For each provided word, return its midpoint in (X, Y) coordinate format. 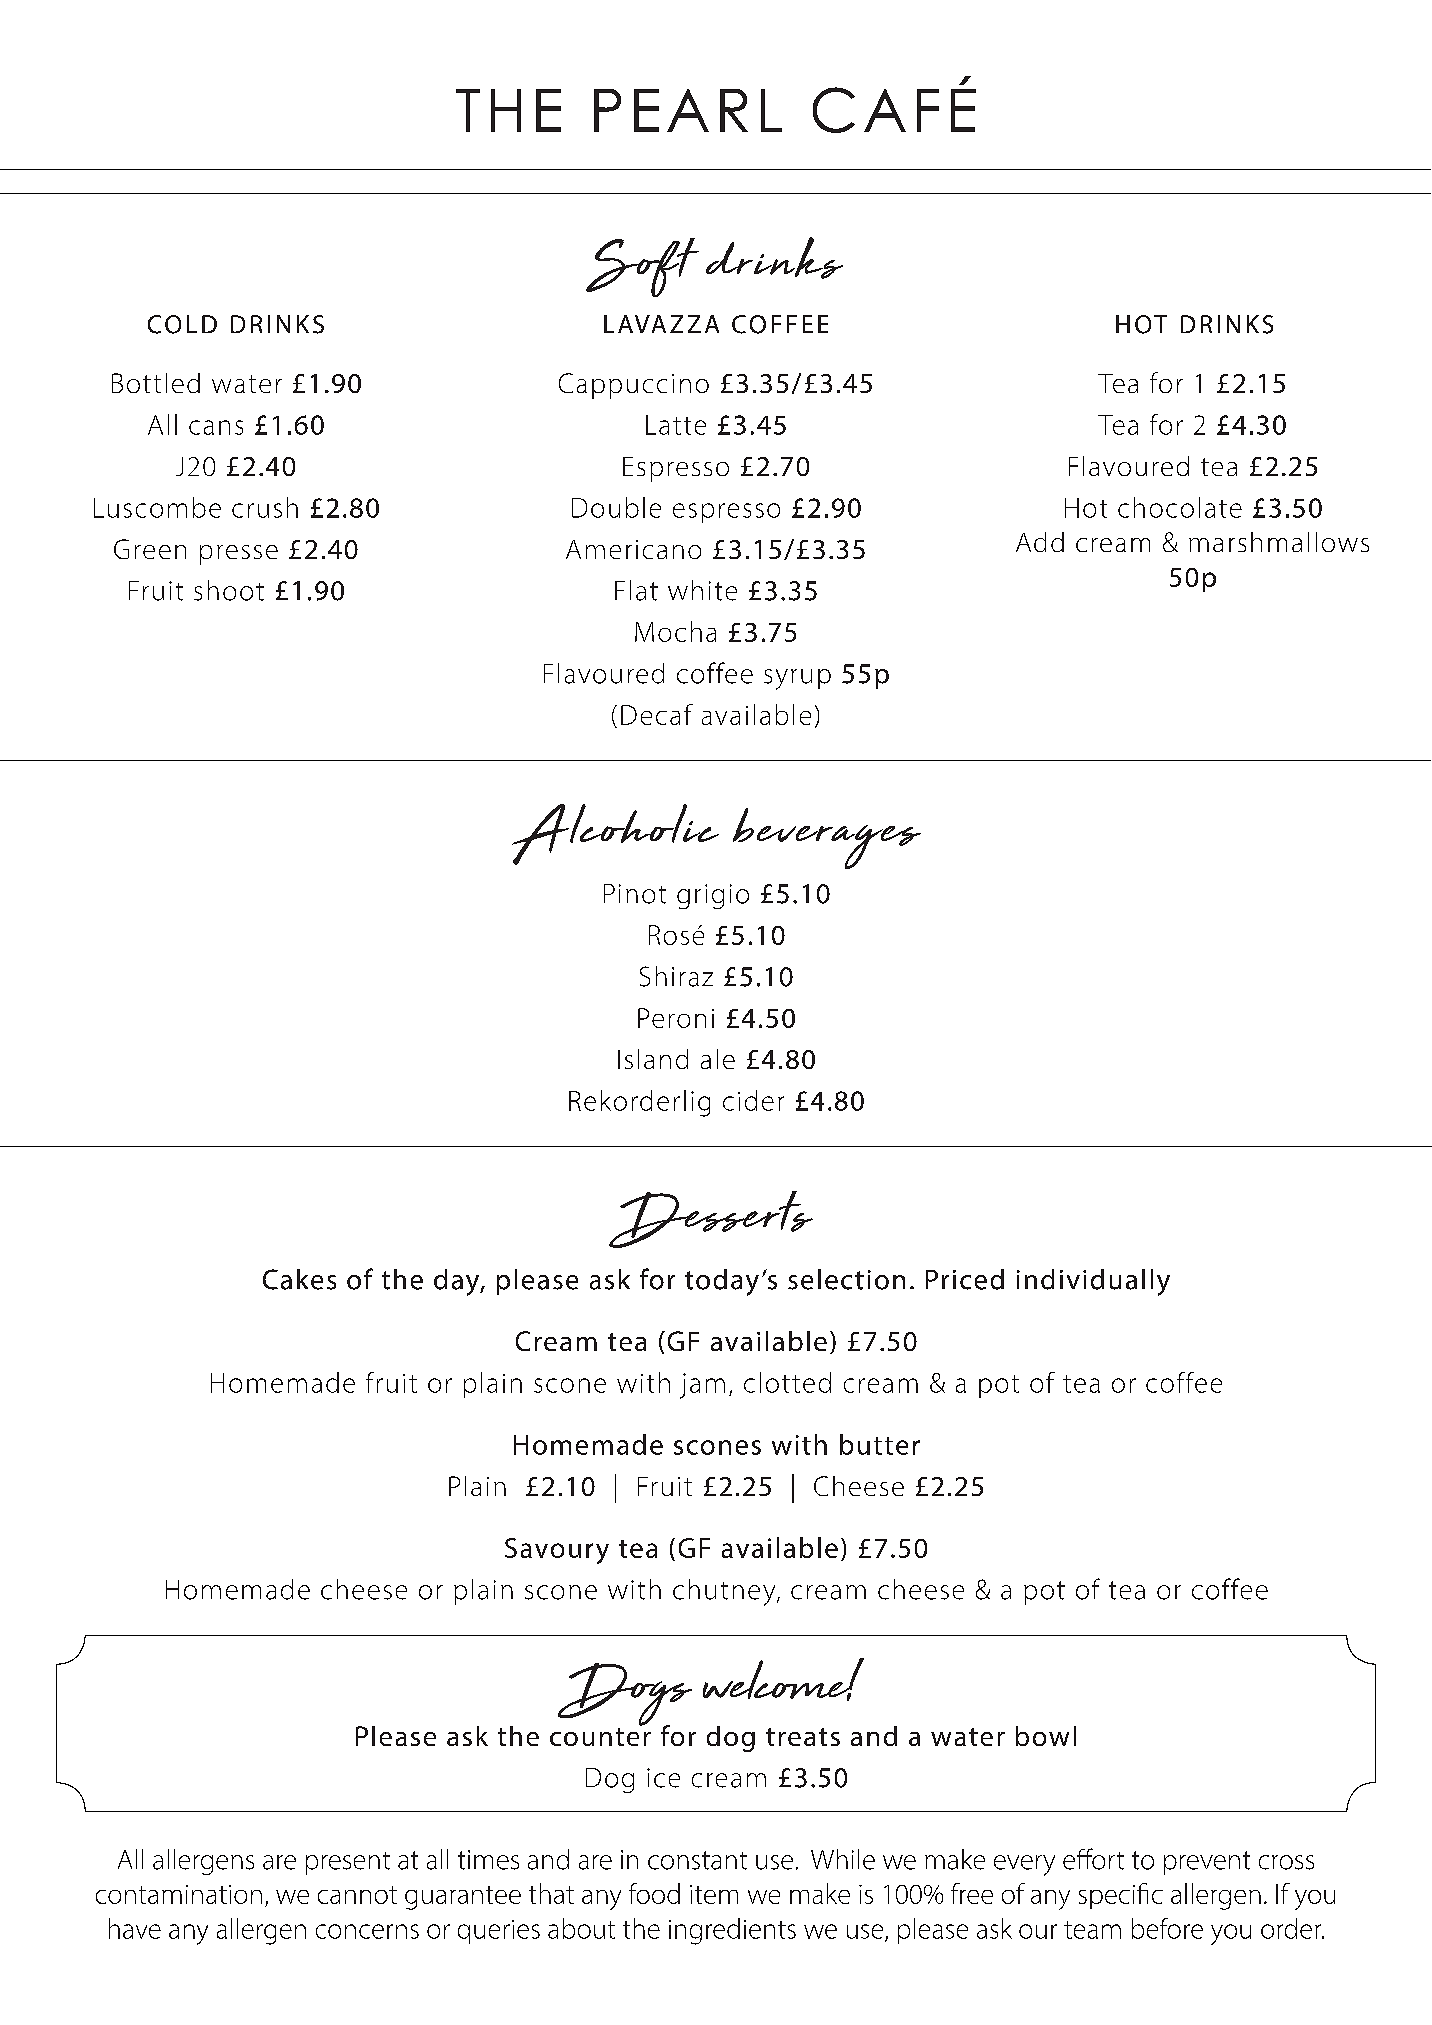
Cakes (299, 1279)
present (348, 1863)
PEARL (688, 110)
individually (1093, 1282)
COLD (182, 324)
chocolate (1180, 507)
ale (718, 1059)
